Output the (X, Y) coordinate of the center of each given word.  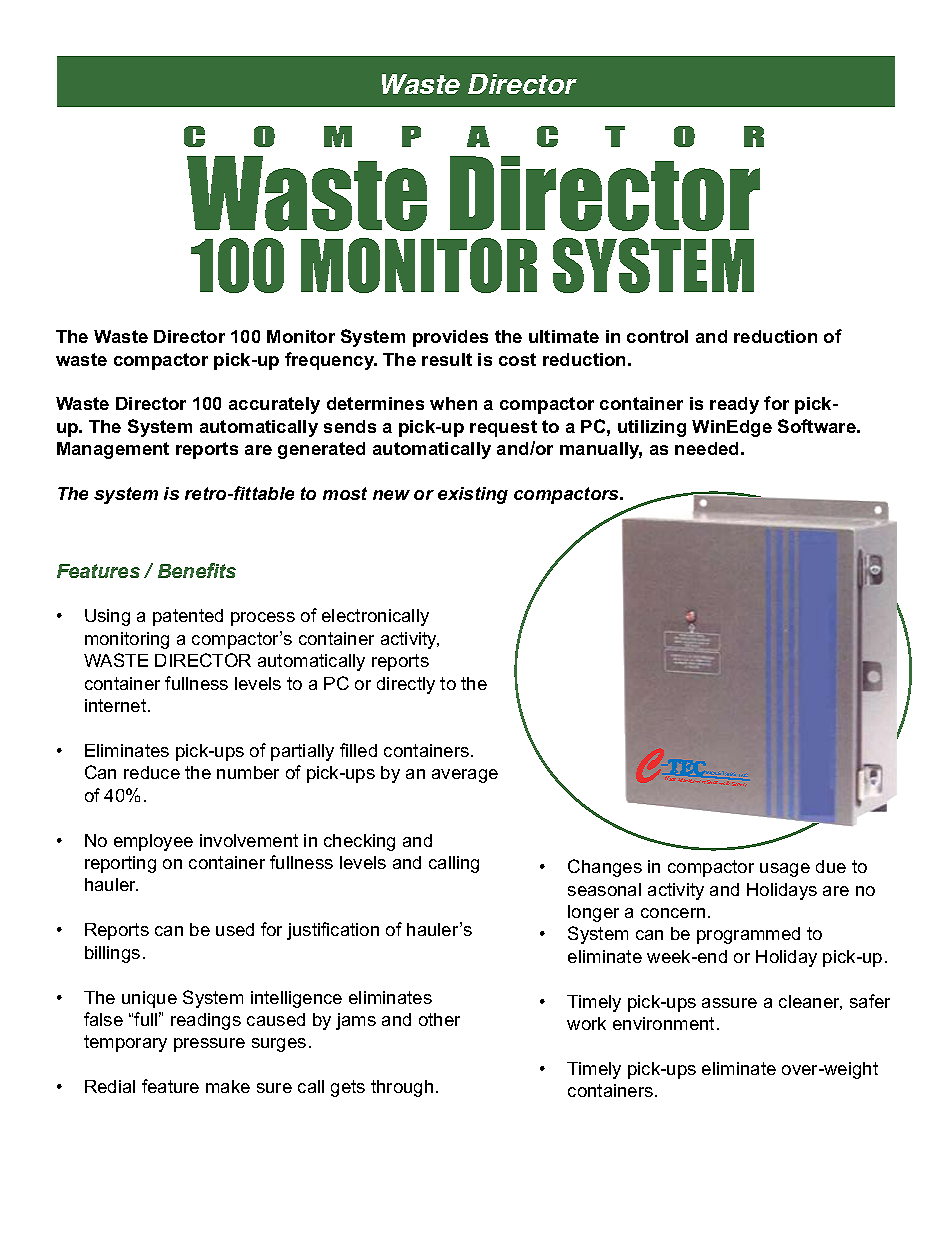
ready (734, 405)
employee (153, 842)
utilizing (652, 428)
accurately (274, 405)
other (439, 1019)
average (465, 776)
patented (188, 617)
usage (785, 870)
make (228, 1086)
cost (517, 359)
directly (406, 685)
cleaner (810, 1002)
